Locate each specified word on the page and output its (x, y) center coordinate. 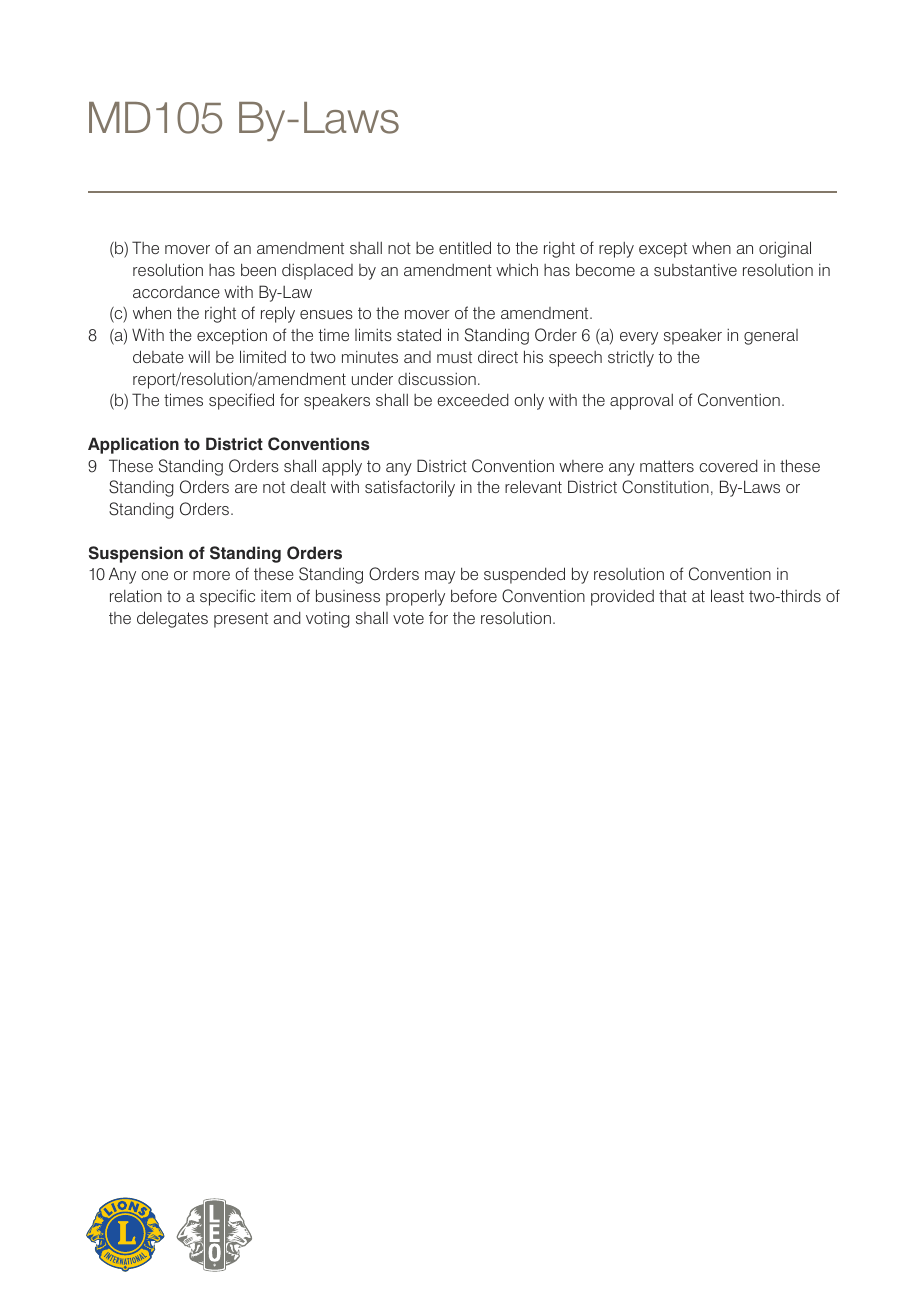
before (474, 595)
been (258, 269)
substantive (695, 270)
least (727, 595)
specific (227, 597)
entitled (465, 247)
